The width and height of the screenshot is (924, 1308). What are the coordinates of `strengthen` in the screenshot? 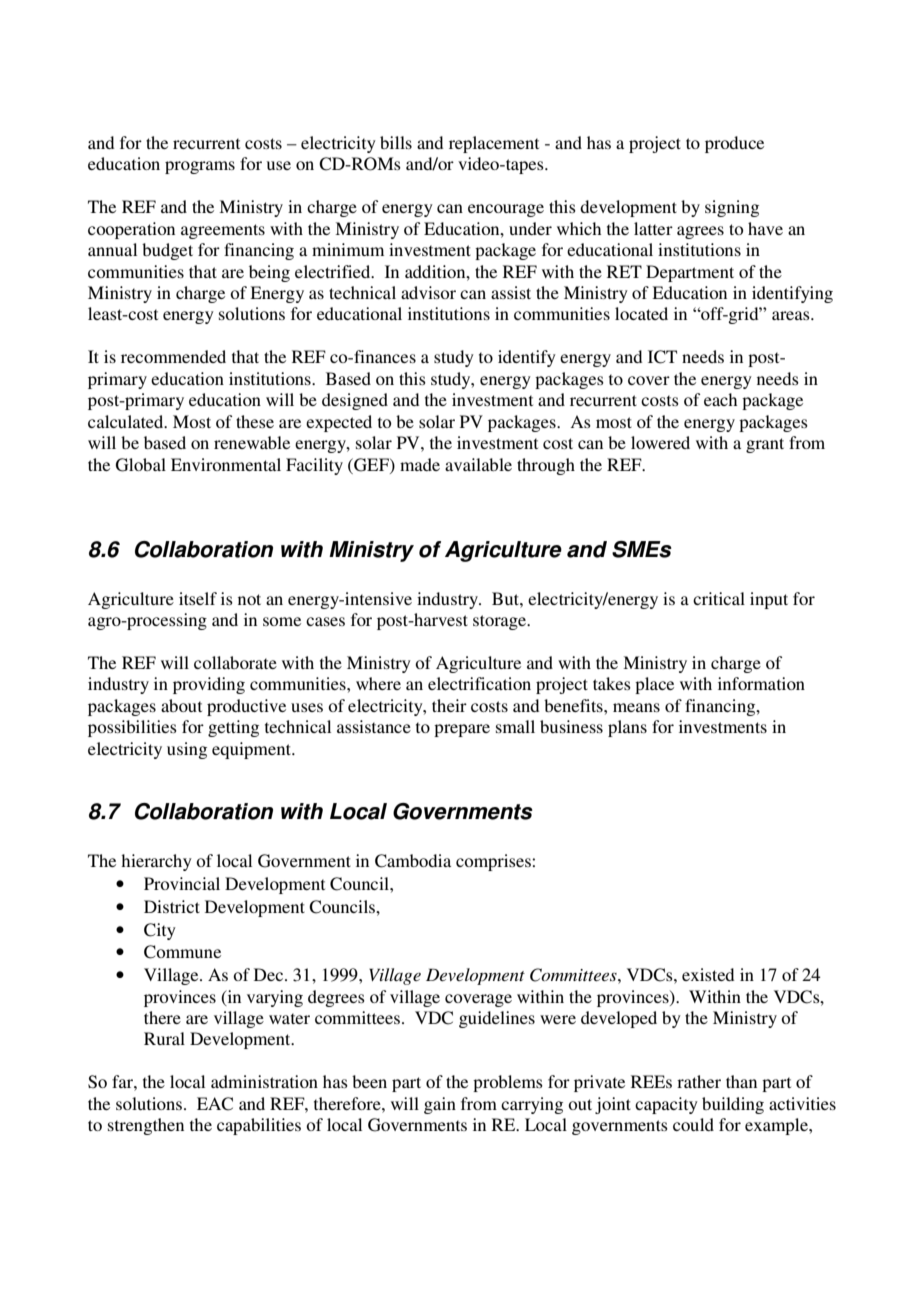 It's located at (146, 1126).
